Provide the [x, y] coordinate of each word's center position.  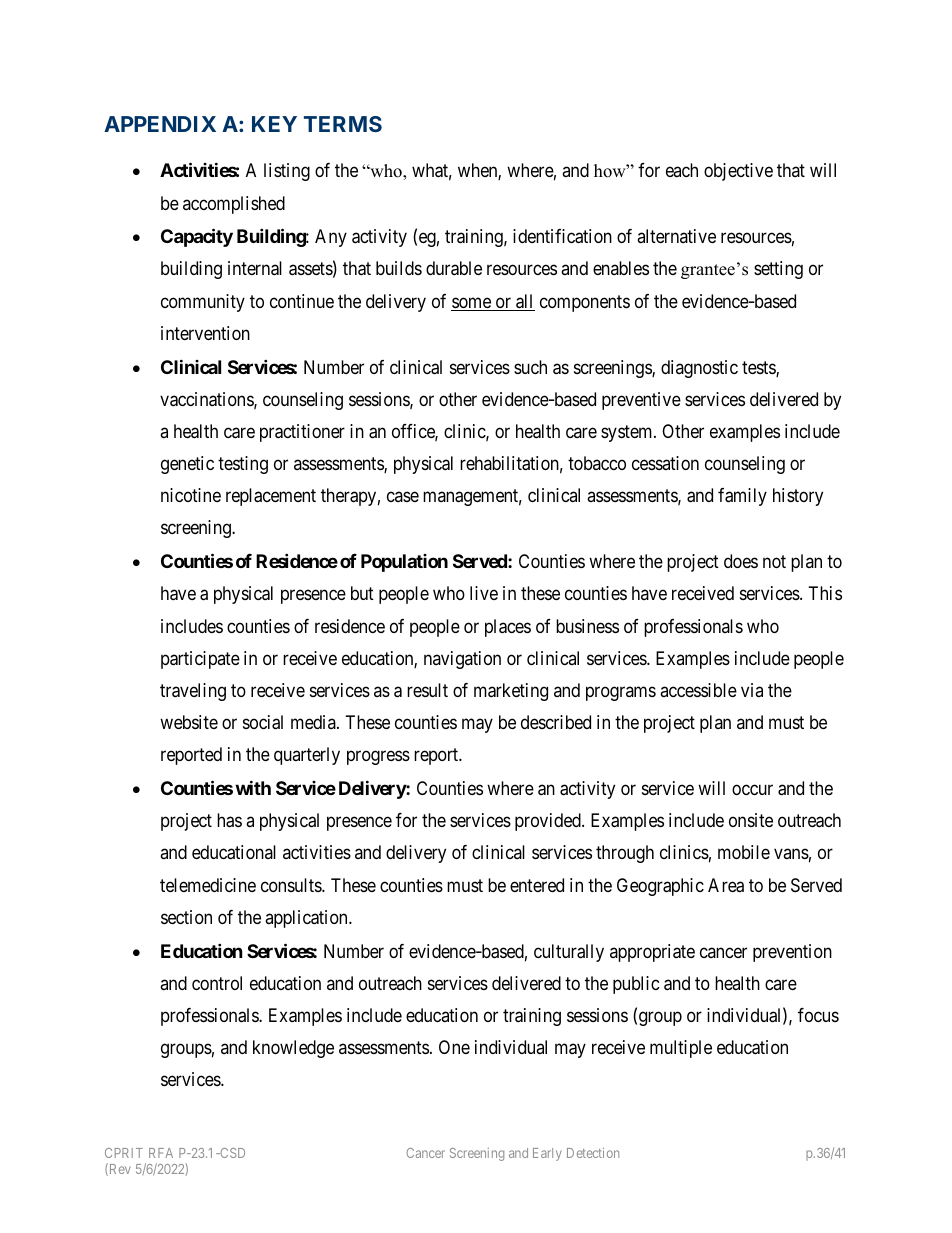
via [752, 690]
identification [562, 236]
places [508, 628]
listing [287, 172]
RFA [161, 1153]
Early [547, 1154]
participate [200, 660]
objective [738, 172]
